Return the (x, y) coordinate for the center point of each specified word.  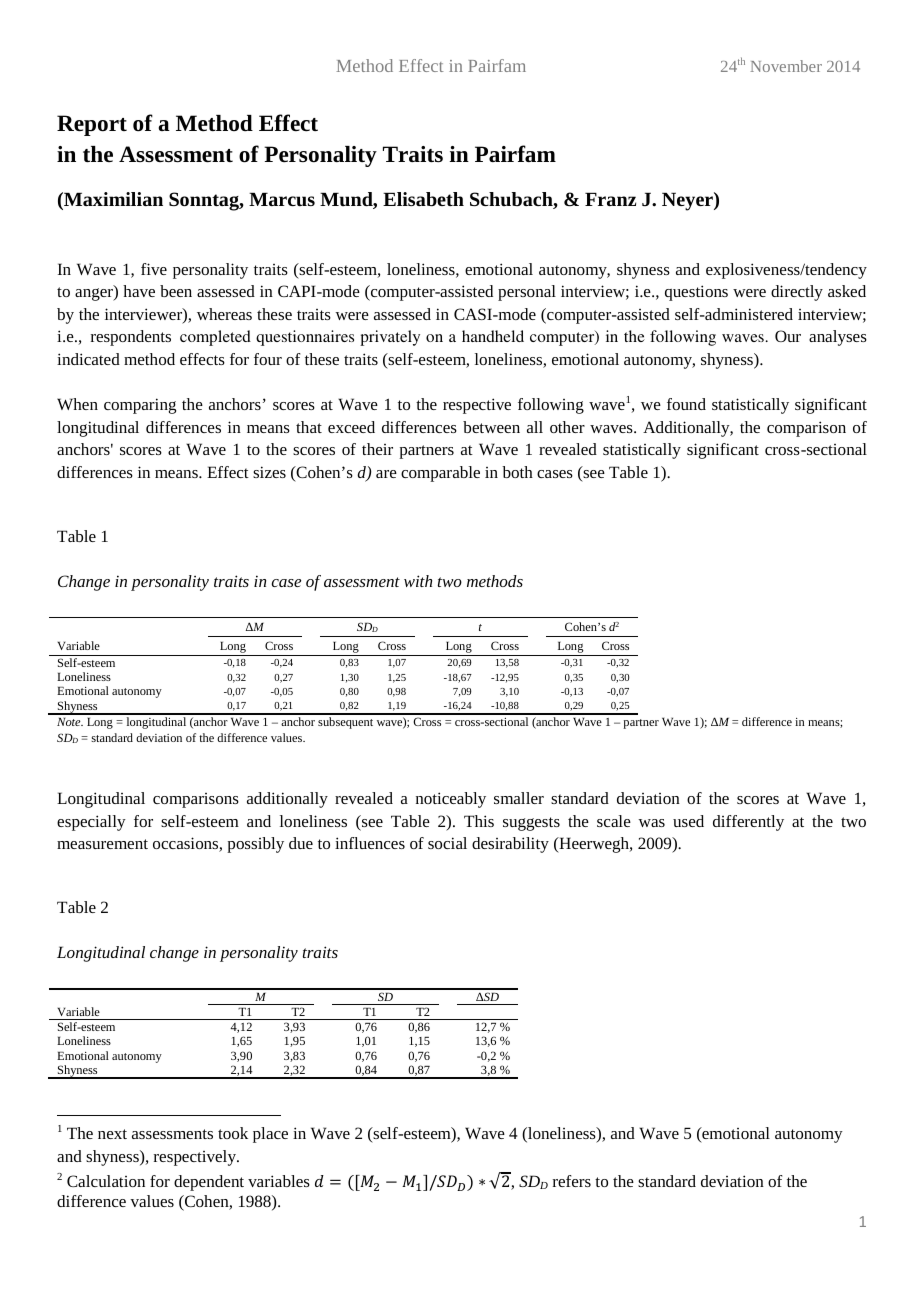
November (786, 66)
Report (92, 125)
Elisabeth (423, 199)
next (112, 1134)
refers (572, 1181)
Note (70, 722)
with (418, 581)
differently (748, 823)
